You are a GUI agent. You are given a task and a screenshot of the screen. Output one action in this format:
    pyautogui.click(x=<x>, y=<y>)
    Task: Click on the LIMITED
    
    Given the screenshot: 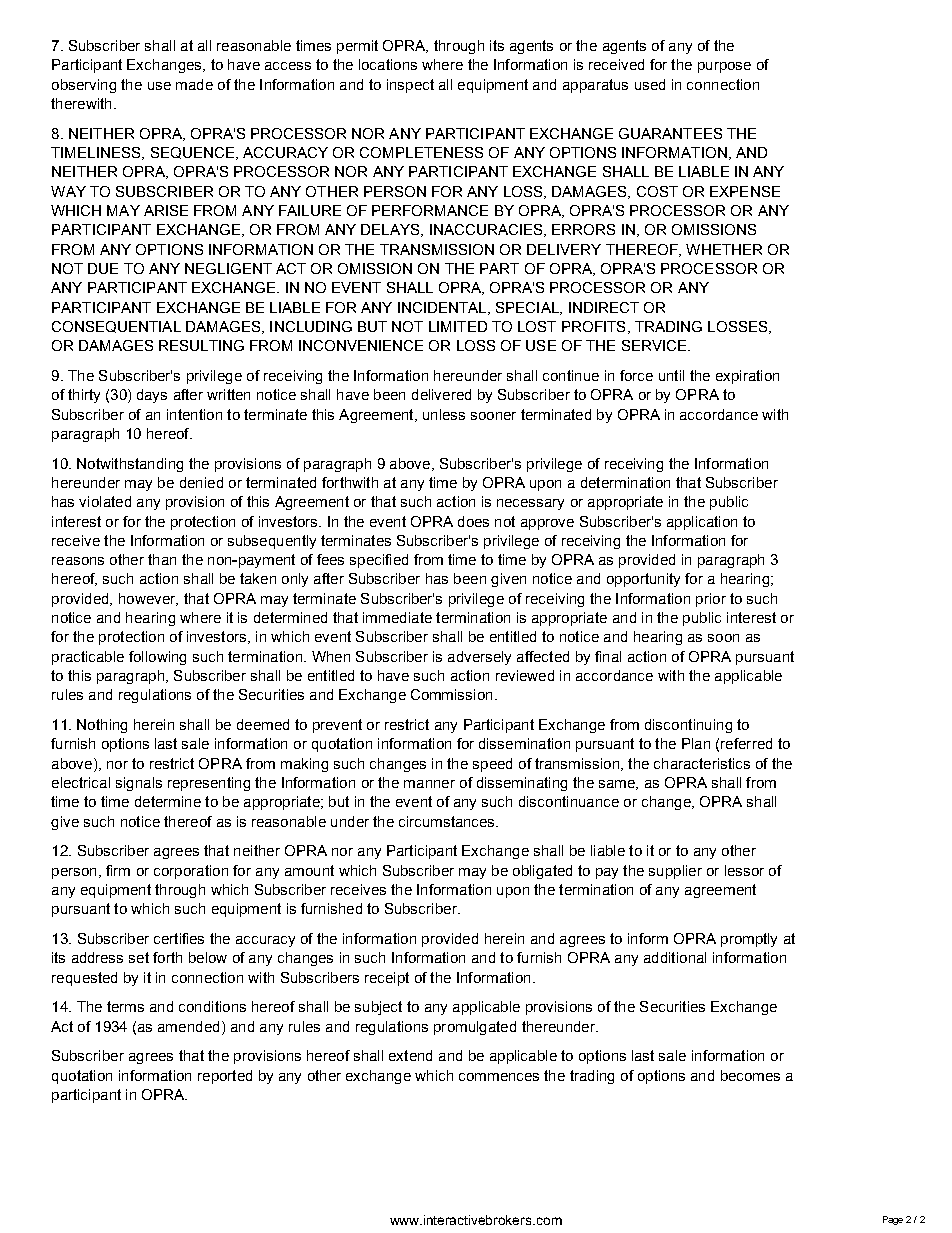 What is the action you would take?
    pyautogui.click(x=458, y=326)
